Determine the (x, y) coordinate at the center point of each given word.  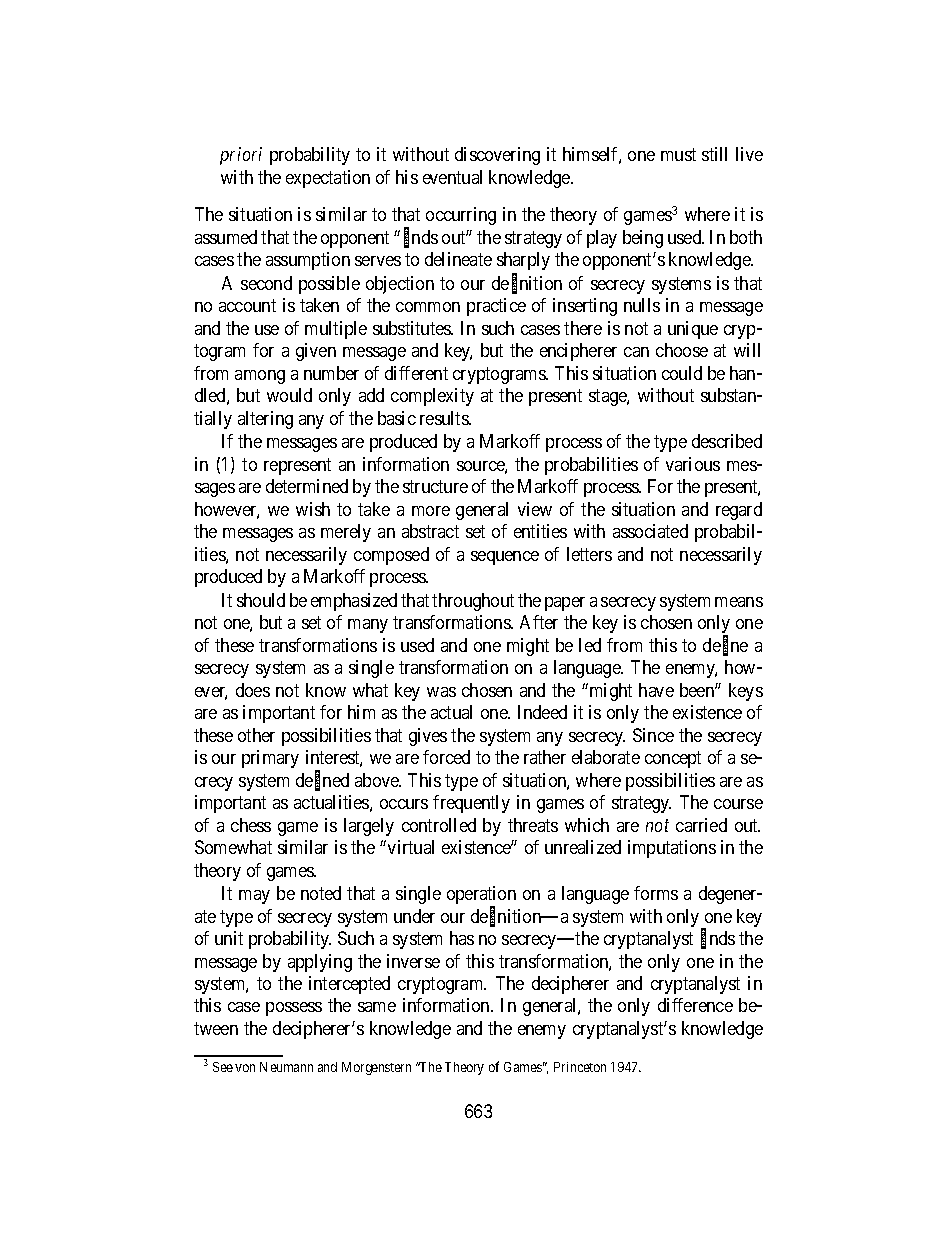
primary (270, 759)
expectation (328, 179)
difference (695, 1005)
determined (307, 486)
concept (673, 759)
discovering (497, 156)
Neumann (286, 1067)
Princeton (580, 1067)
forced (446, 757)
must (678, 155)
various (693, 464)
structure (435, 487)
